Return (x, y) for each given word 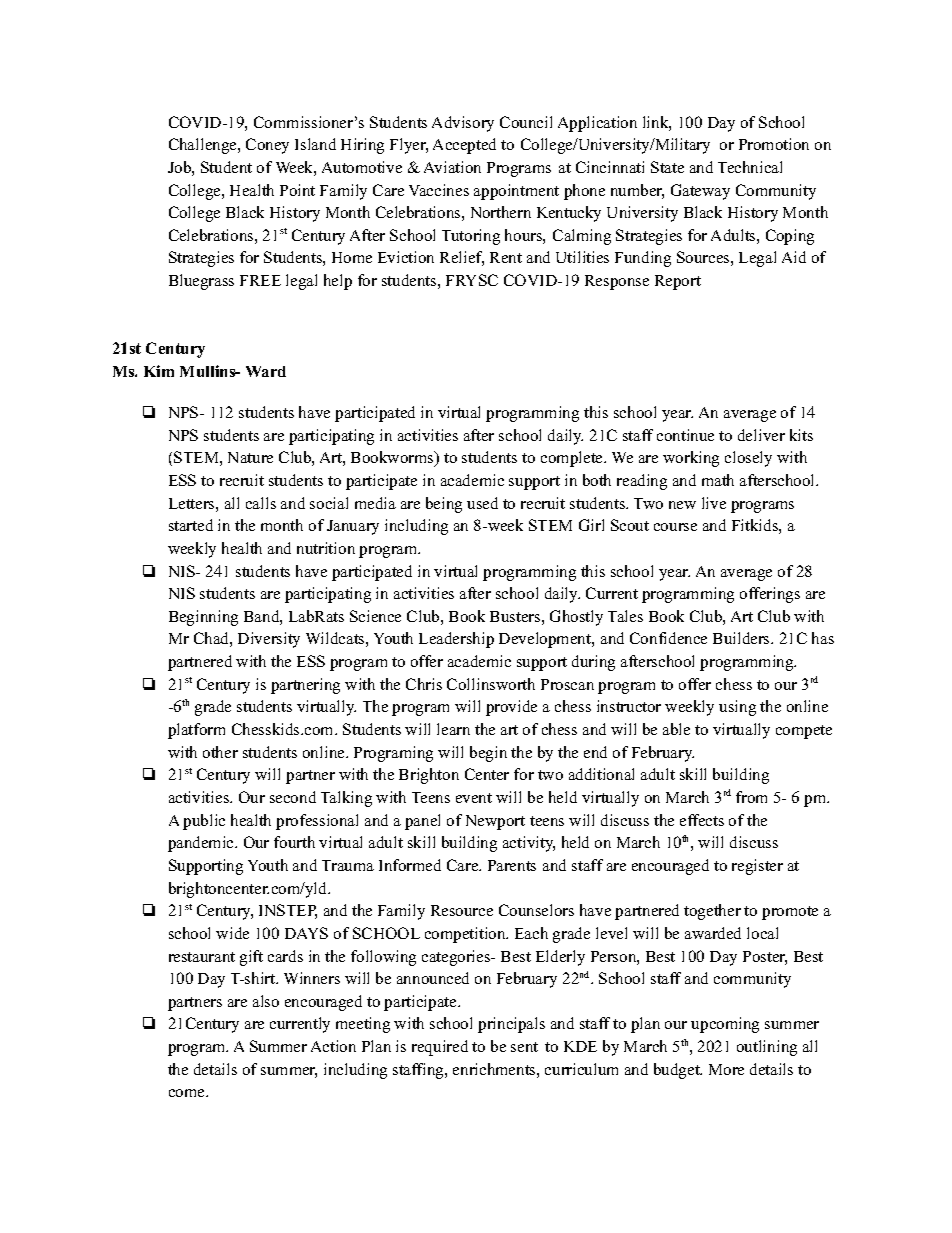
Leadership (456, 640)
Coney (267, 146)
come (188, 1093)
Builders (742, 638)
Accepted (464, 146)
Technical (750, 167)
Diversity (269, 640)
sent (524, 1047)
